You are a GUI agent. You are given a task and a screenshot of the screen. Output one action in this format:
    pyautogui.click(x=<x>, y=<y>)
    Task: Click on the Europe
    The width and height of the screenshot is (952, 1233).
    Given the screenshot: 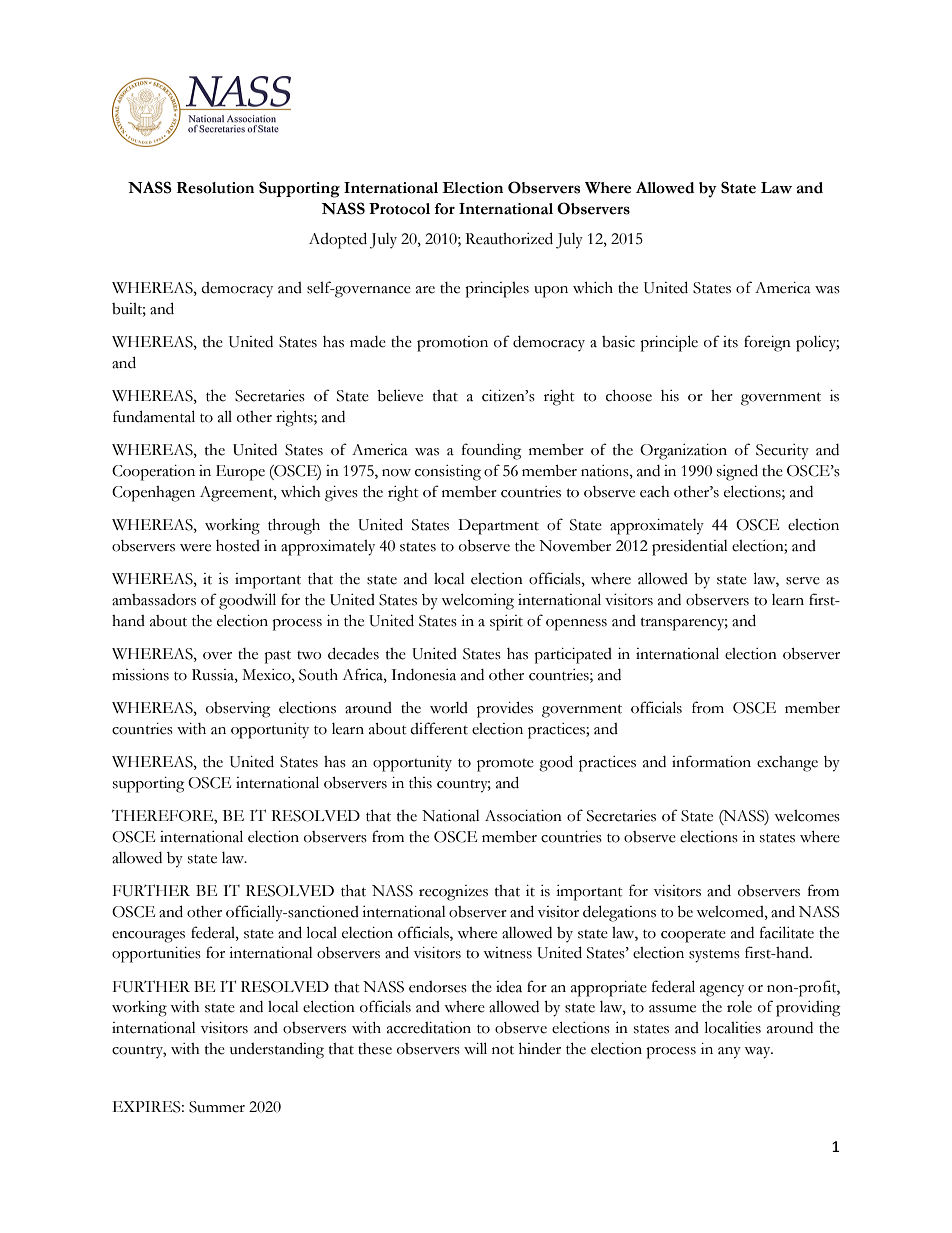 What is the action you would take?
    pyautogui.click(x=240, y=473)
